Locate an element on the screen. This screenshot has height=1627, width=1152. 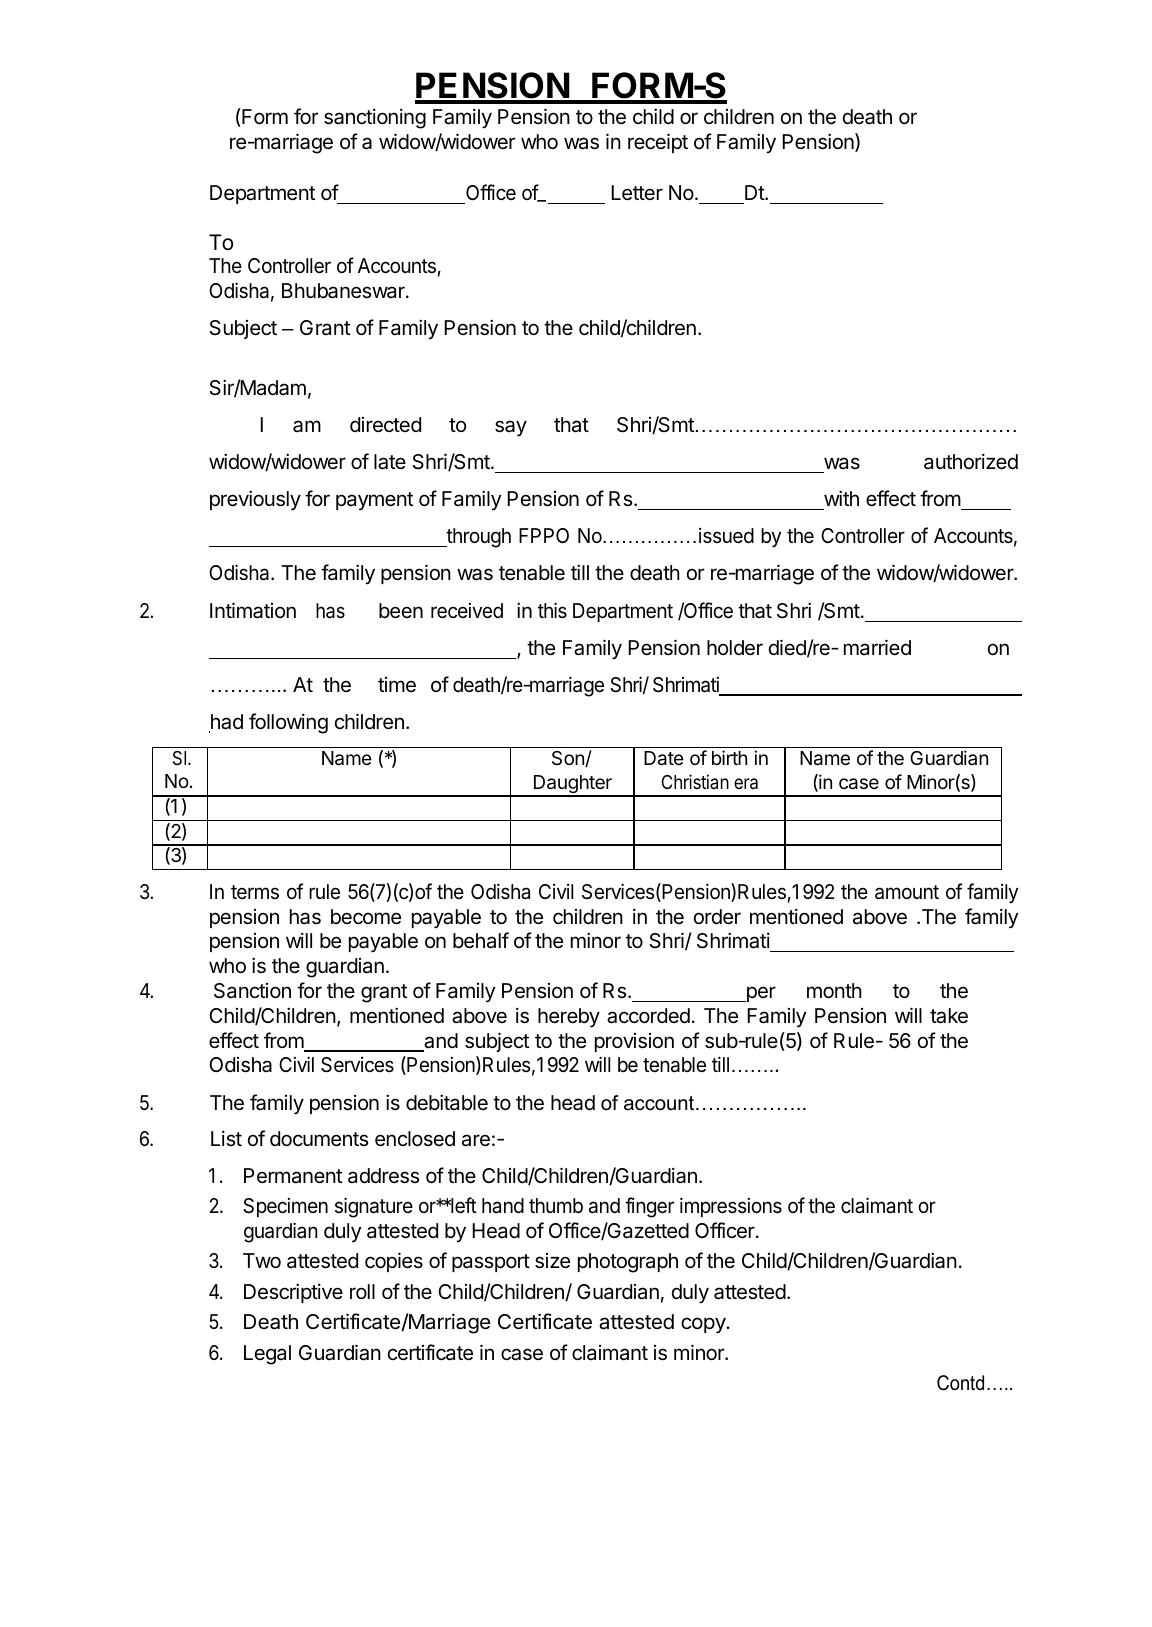
directed is located at coordinates (385, 425).
